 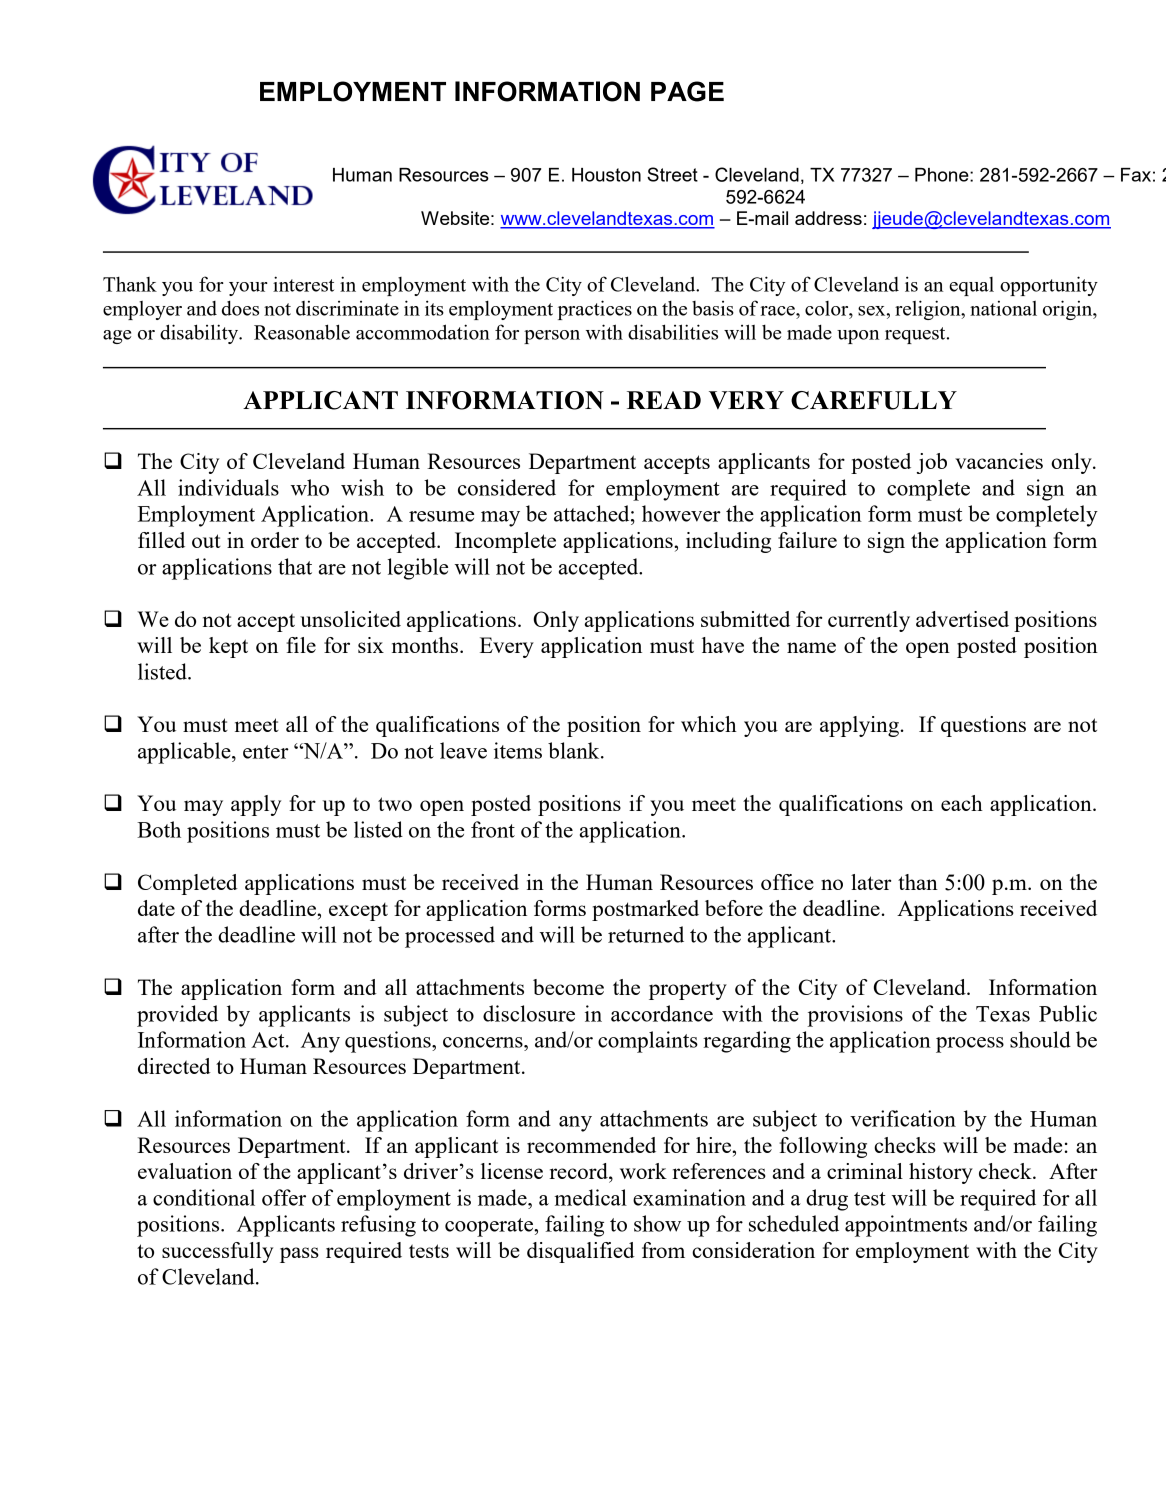 I want to click on interest, so click(x=303, y=284).
